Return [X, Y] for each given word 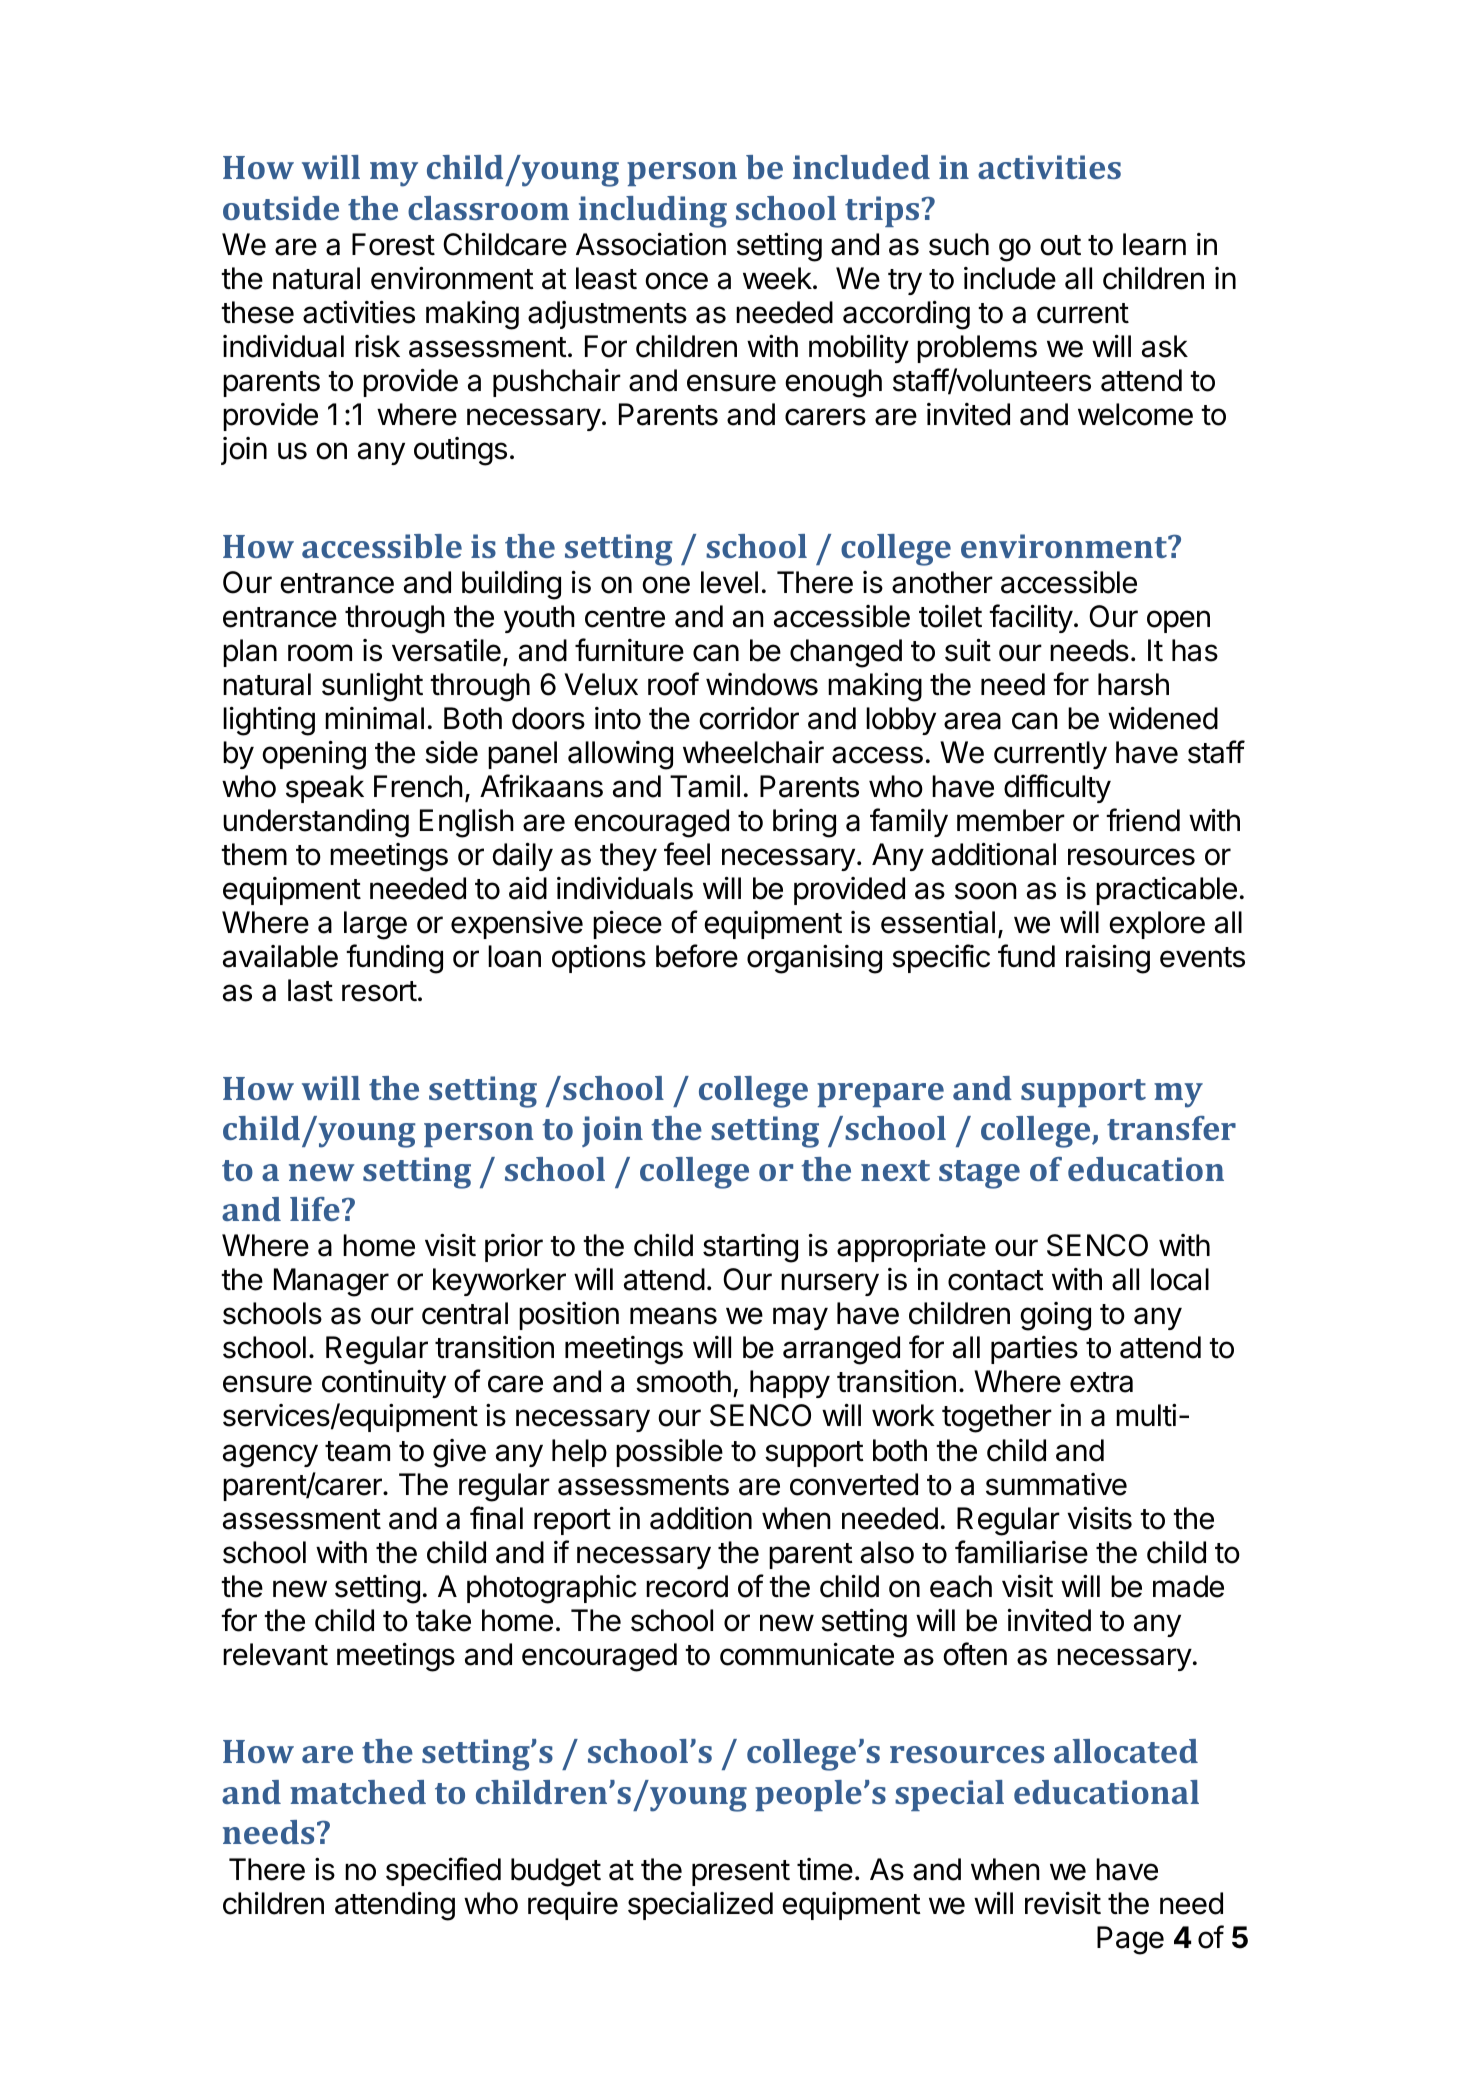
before [697, 956]
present [741, 1873]
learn [1154, 244]
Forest [393, 244]
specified [443, 1871]
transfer [1171, 1128]
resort [379, 991]
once [676, 281]
